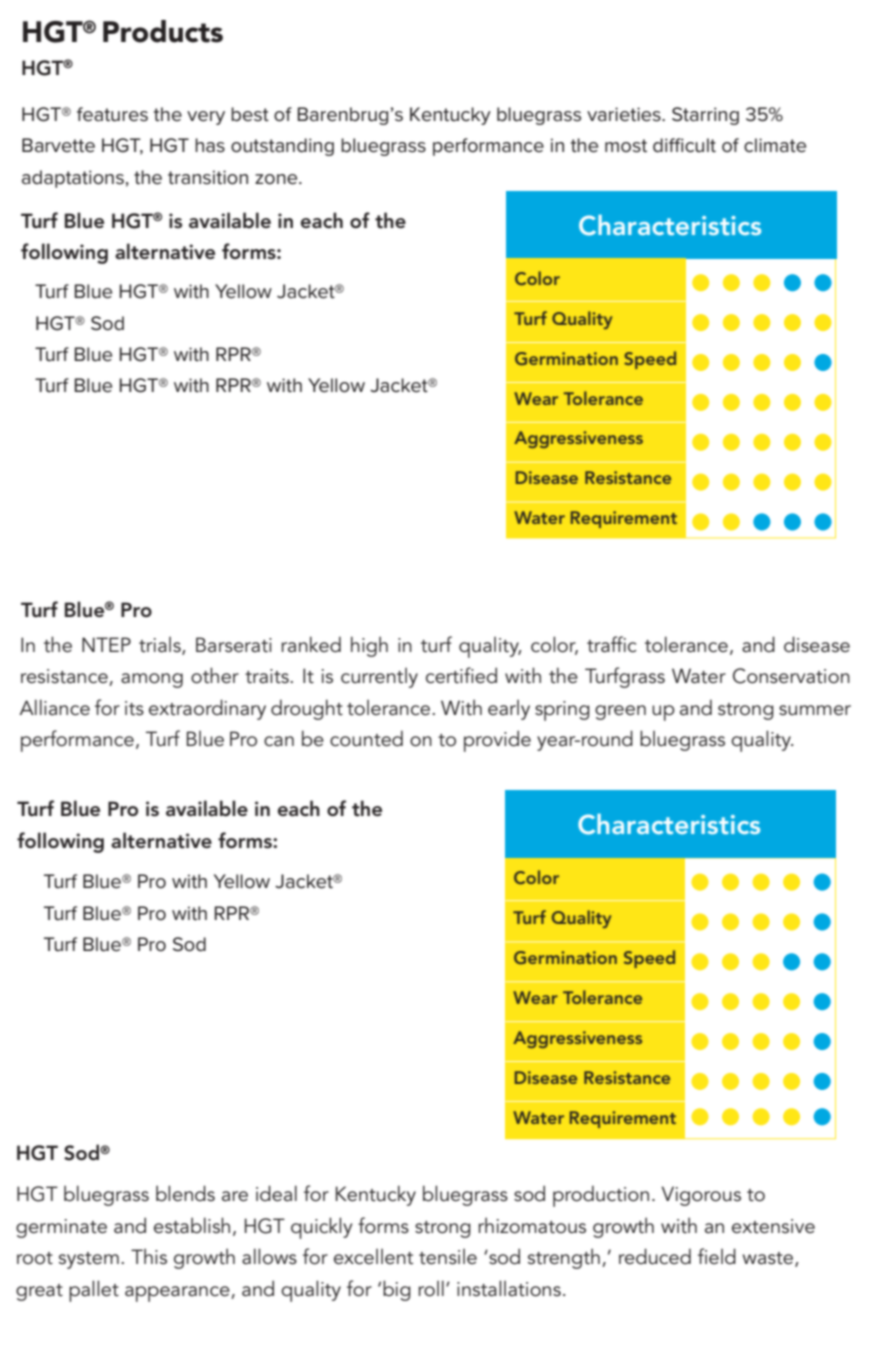 This page has width=887, height=1372. Describe the element at coordinates (185, 1193) in the page. I see `blends` at that location.
